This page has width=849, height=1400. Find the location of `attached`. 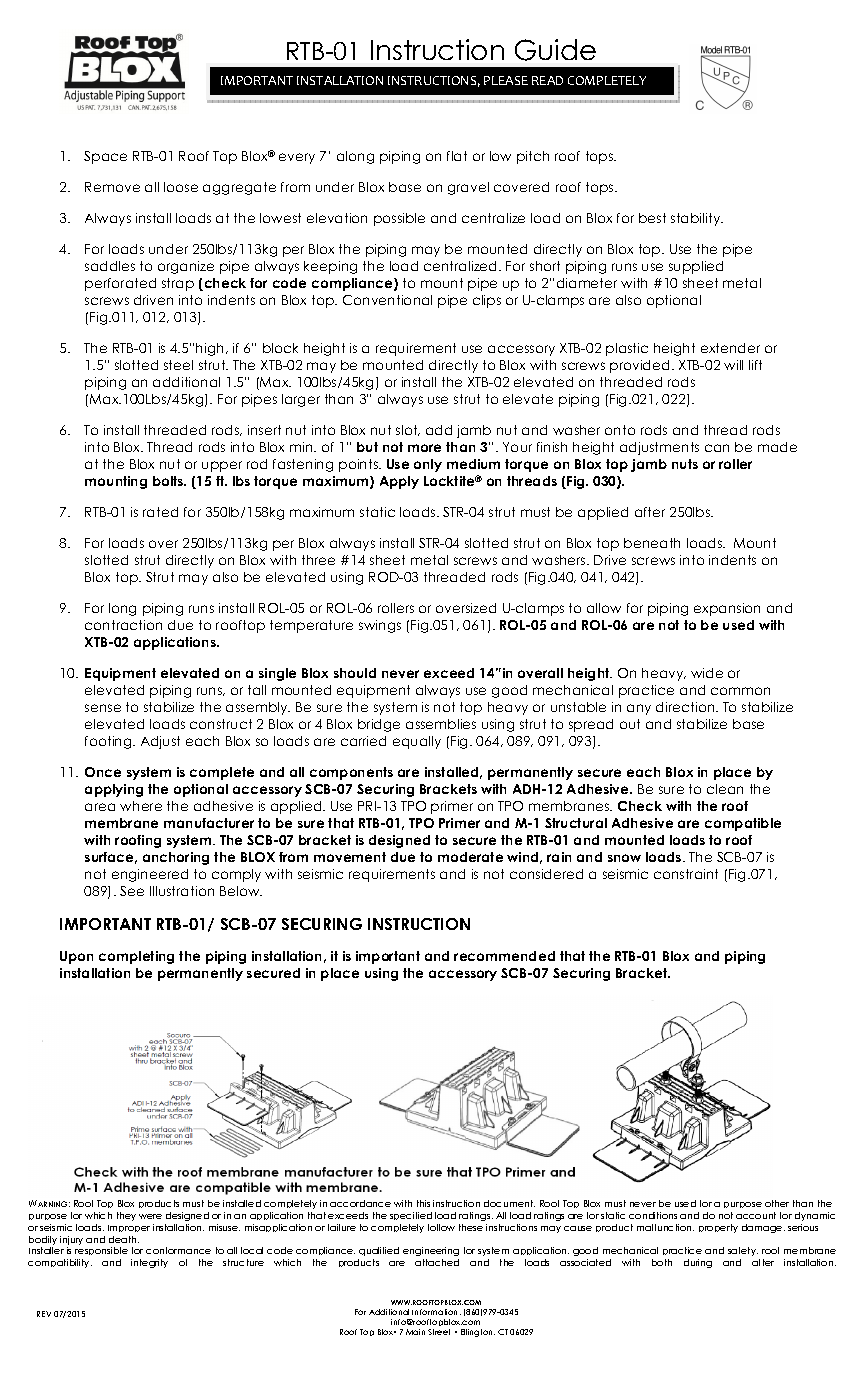

attached is located at coordinates (437, 1262).
